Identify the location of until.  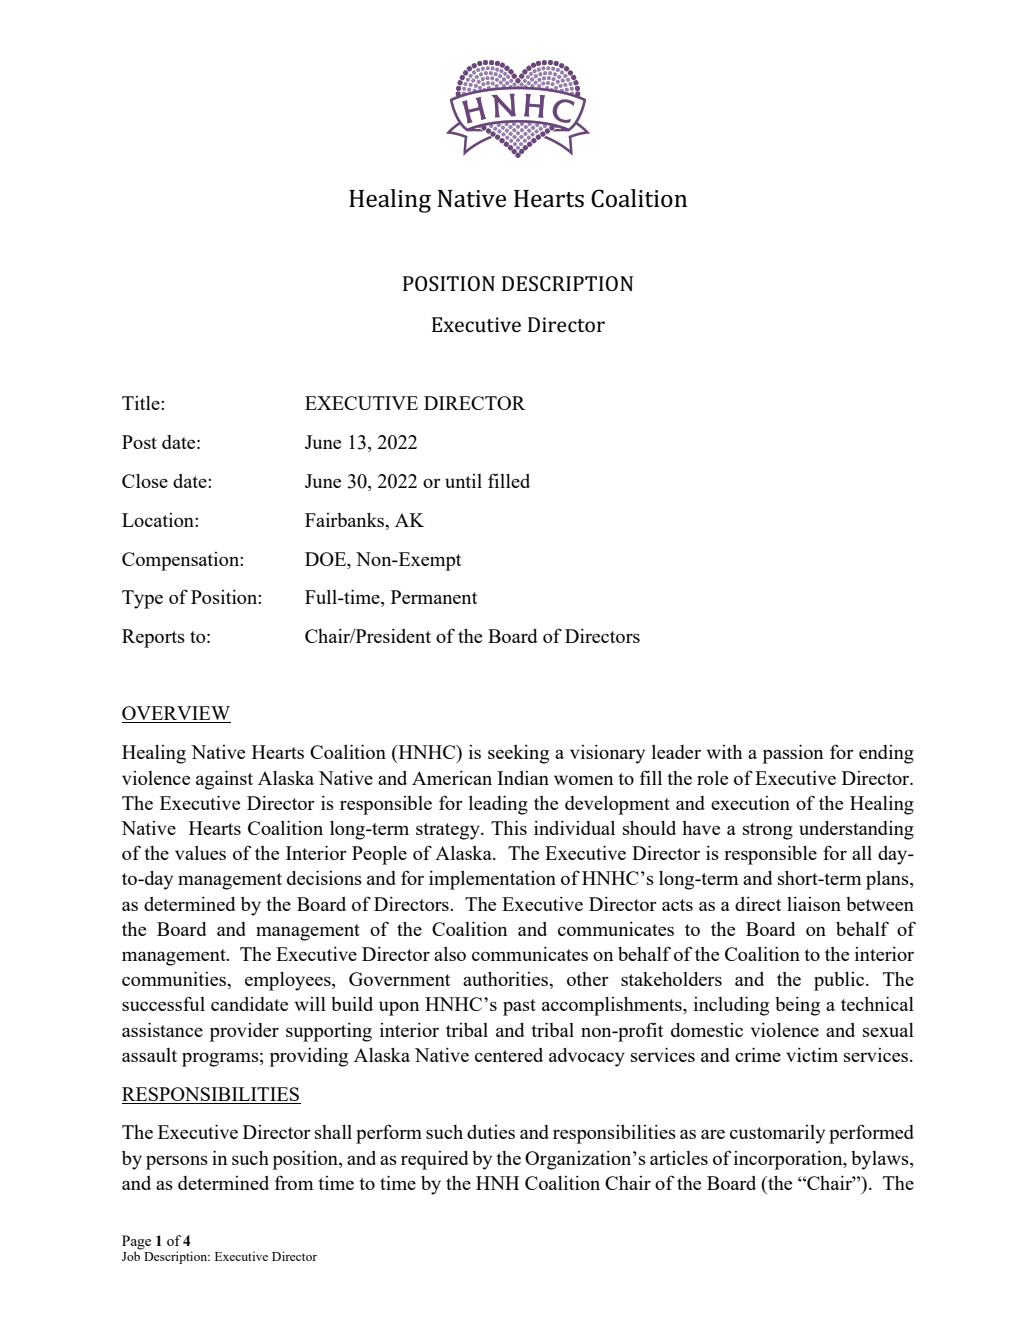
(463, 481).
